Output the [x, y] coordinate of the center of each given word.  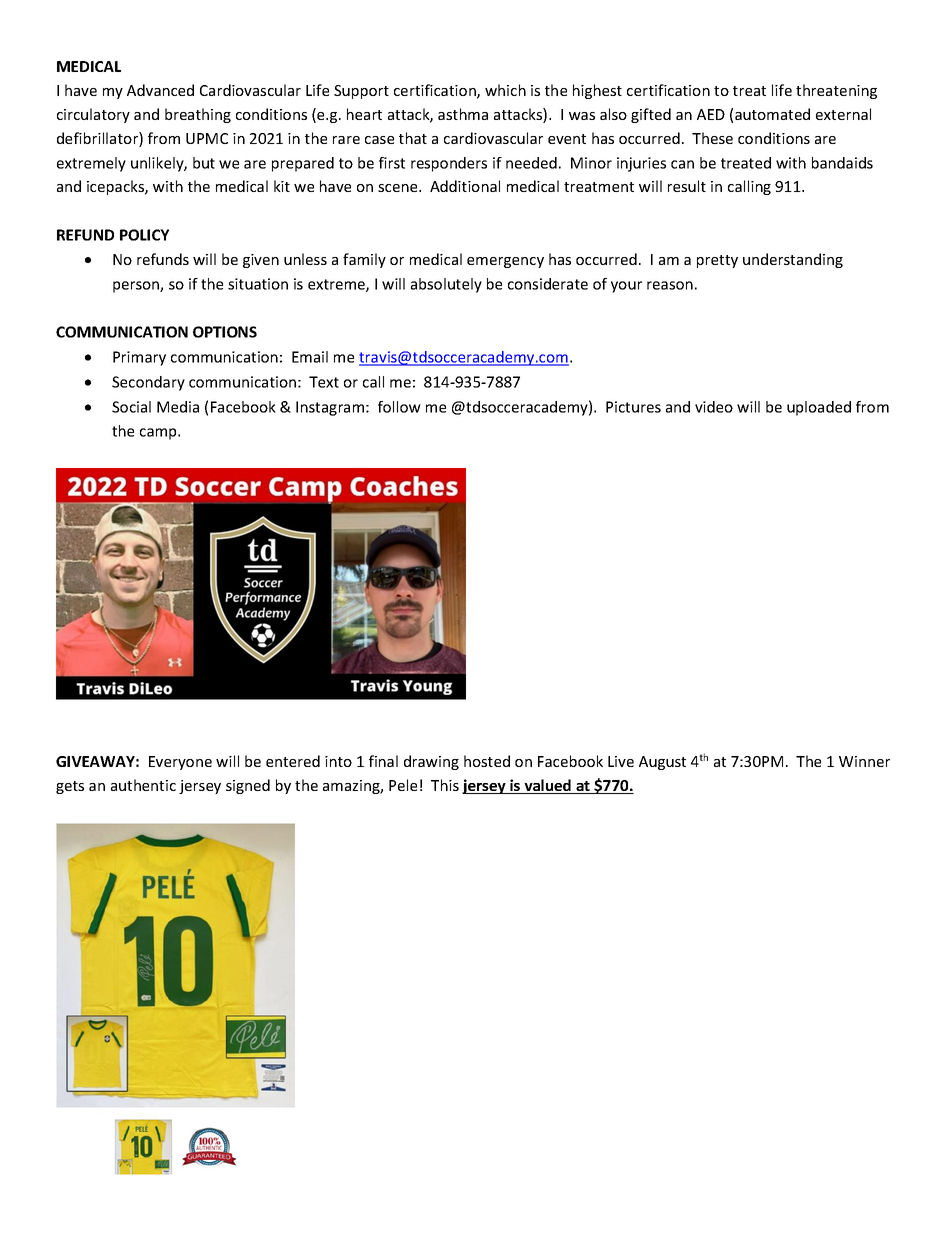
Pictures [633, 407]
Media [178, 407]
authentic [143, 785]
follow [399, 407]
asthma [463, 114]
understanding [793, 260]
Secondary [148, 383]
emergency [505, 262]
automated [772, 114]
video [714, 407]
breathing [198, 115]
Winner [864, 761]
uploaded [819, 408]
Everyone [180, 763]
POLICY [144, 235]
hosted [487, 761]
